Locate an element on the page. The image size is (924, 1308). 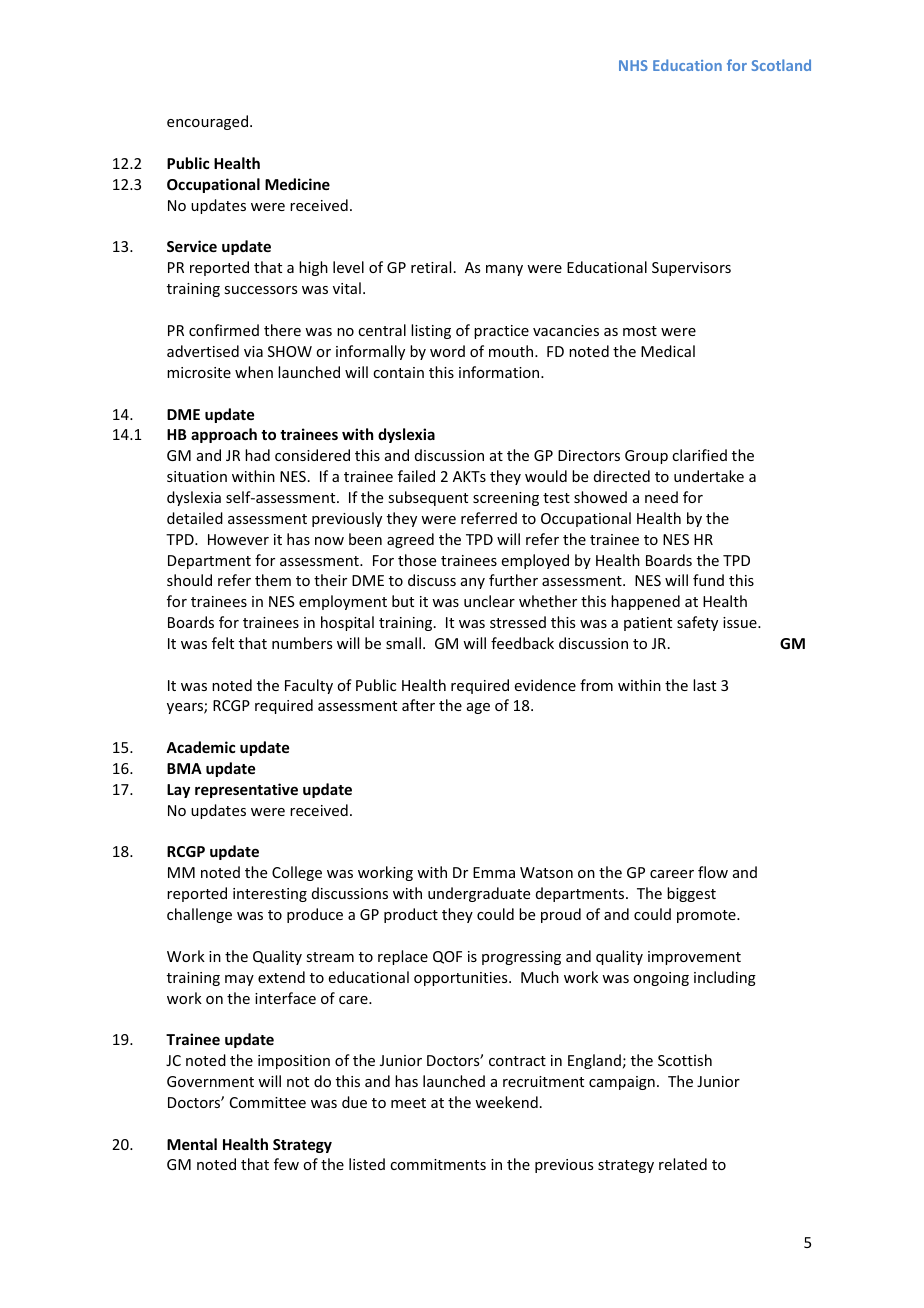
had is located at coordinates (257, 455).
